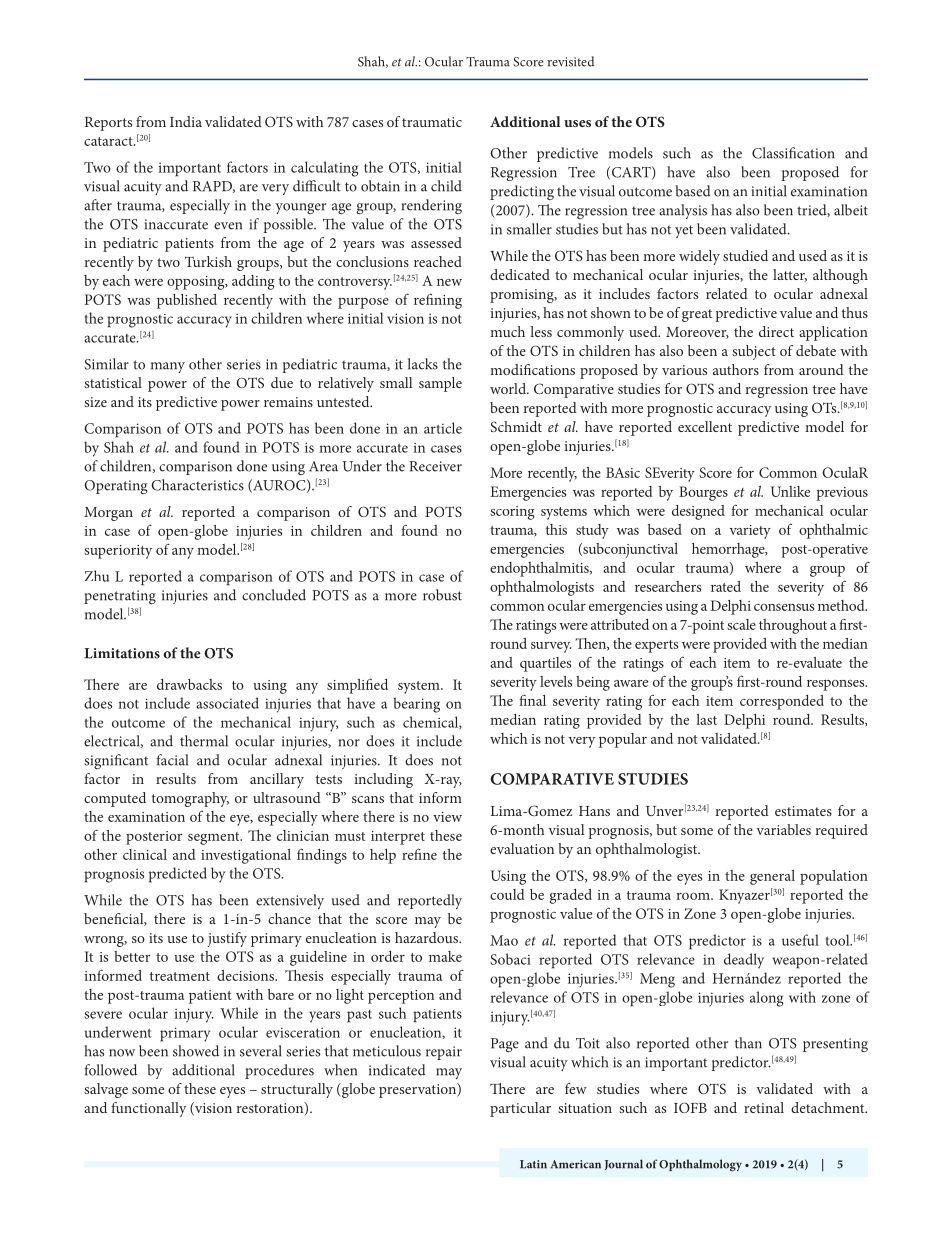  Describe the element at coordinates (178, 875) in the screenshot. I see `predicted` at that location.
